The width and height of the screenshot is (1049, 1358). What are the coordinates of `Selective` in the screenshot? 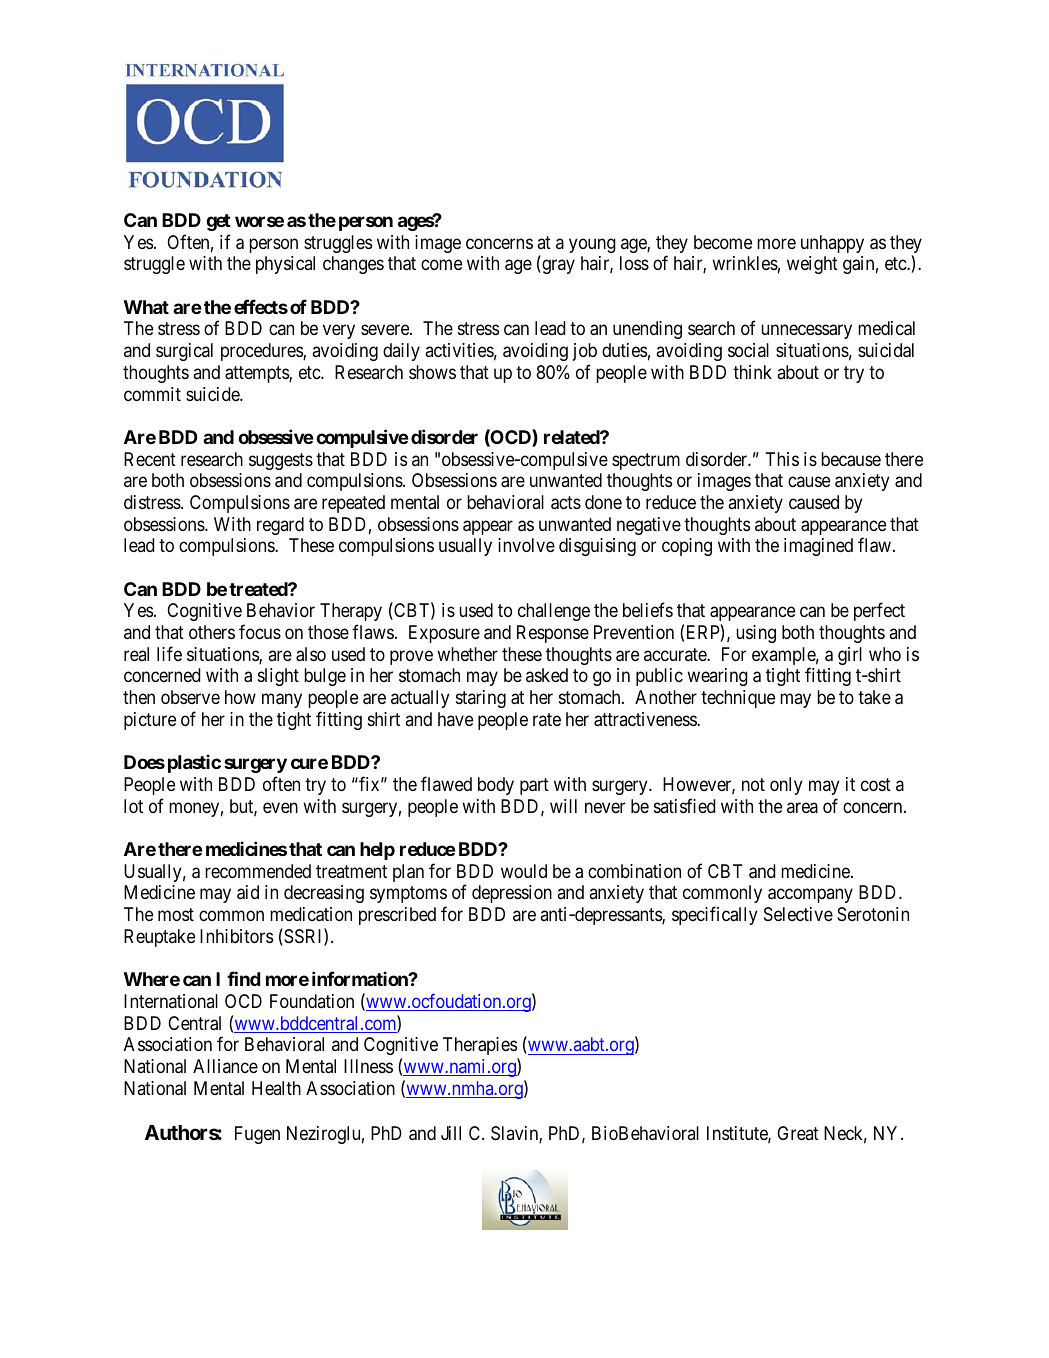 It's located at (798, 914).
